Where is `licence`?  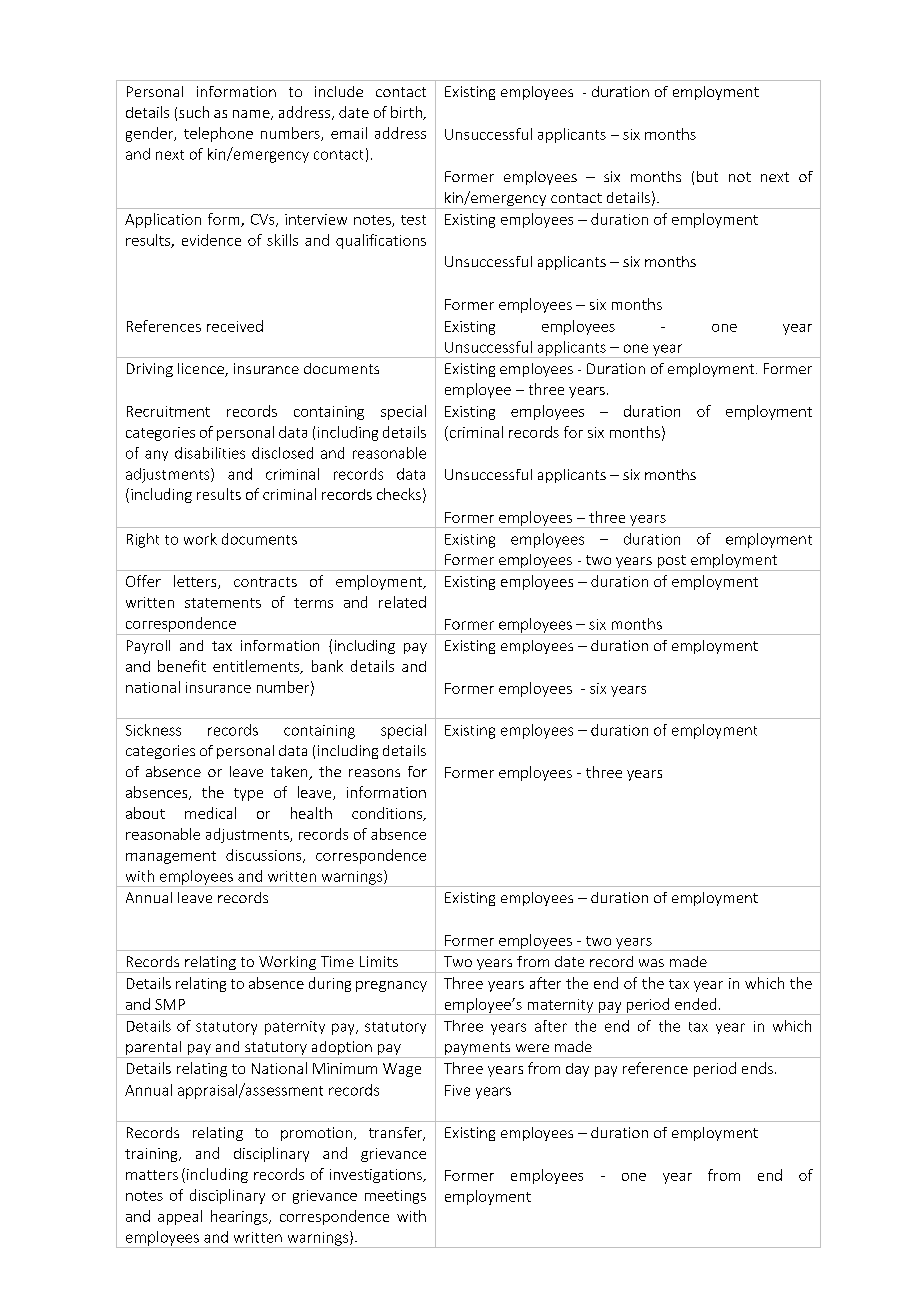
licence is located at coordinates (202, 370).
